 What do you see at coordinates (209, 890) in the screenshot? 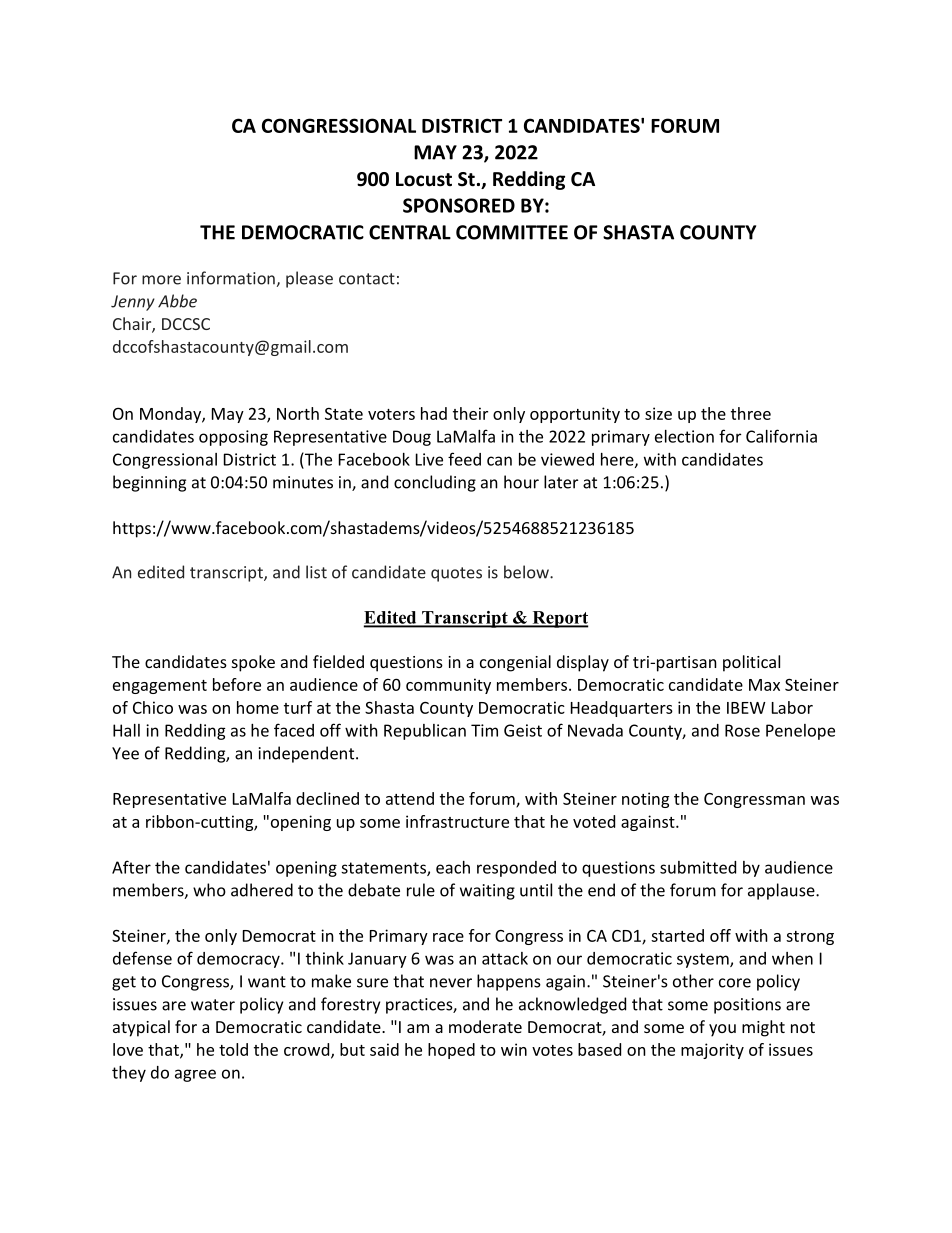
I see `who` at bounding box center [209, 890].
